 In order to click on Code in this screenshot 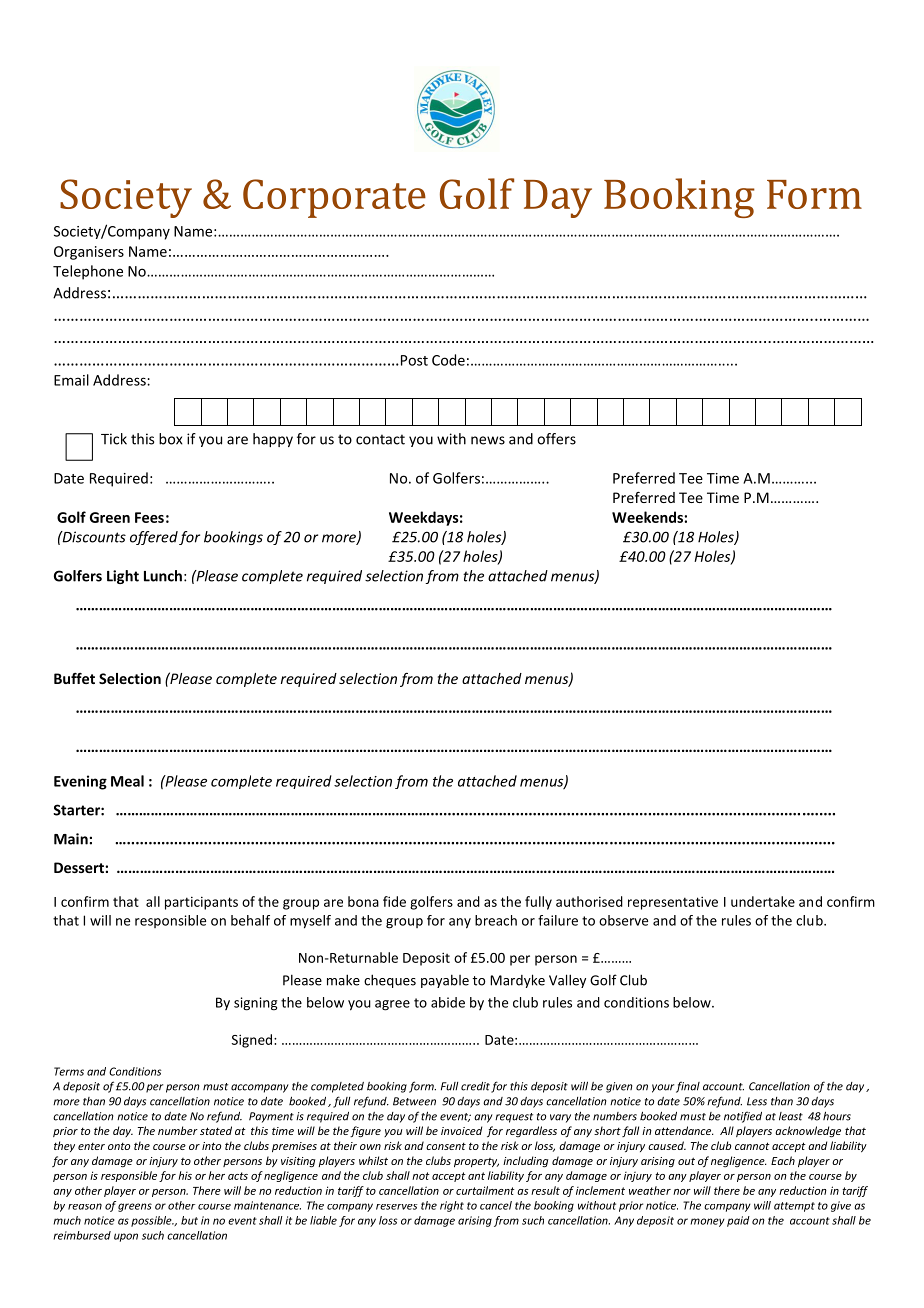, I will do `click(448, 360)`.
